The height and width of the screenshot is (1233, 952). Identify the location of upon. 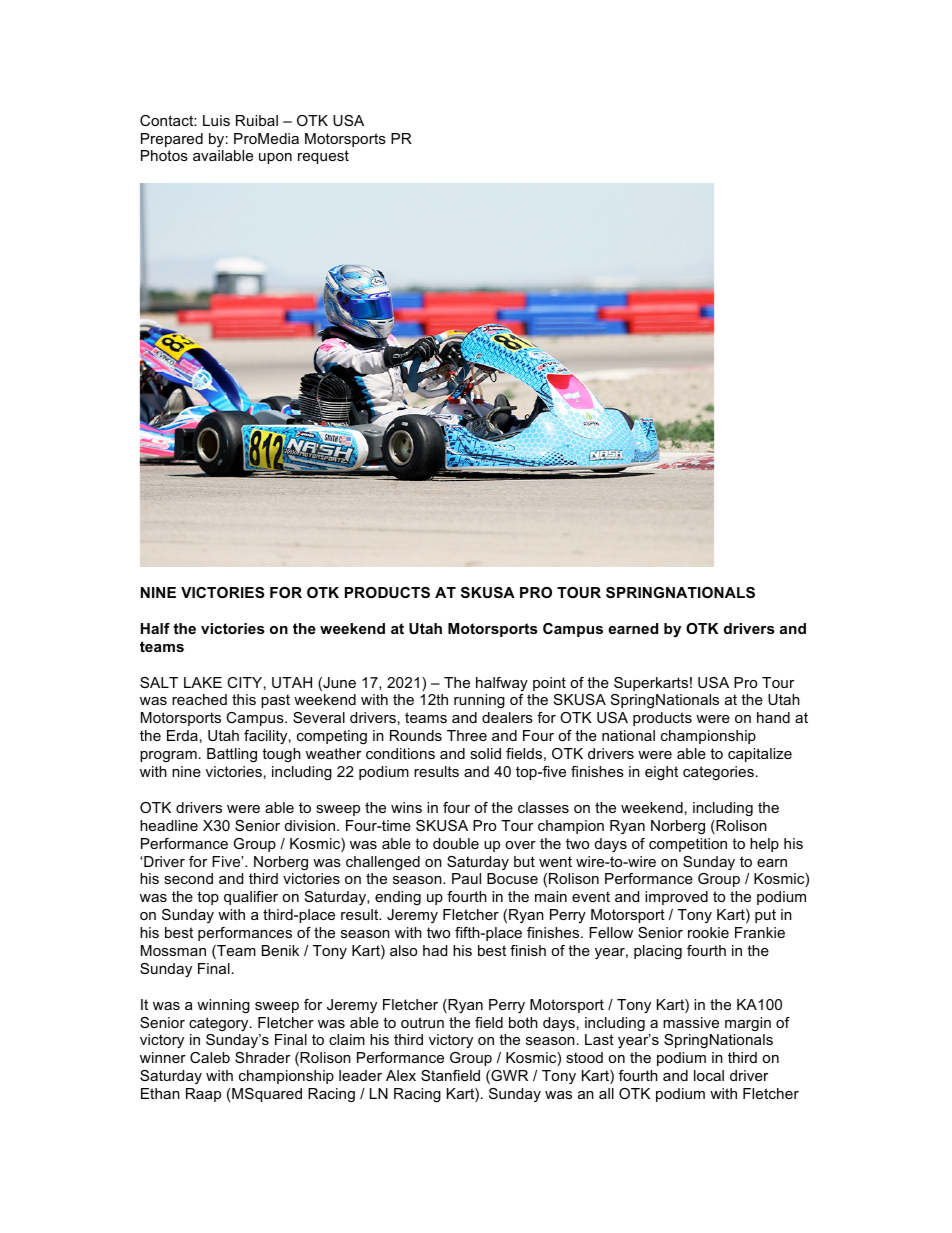
(275, 158).
